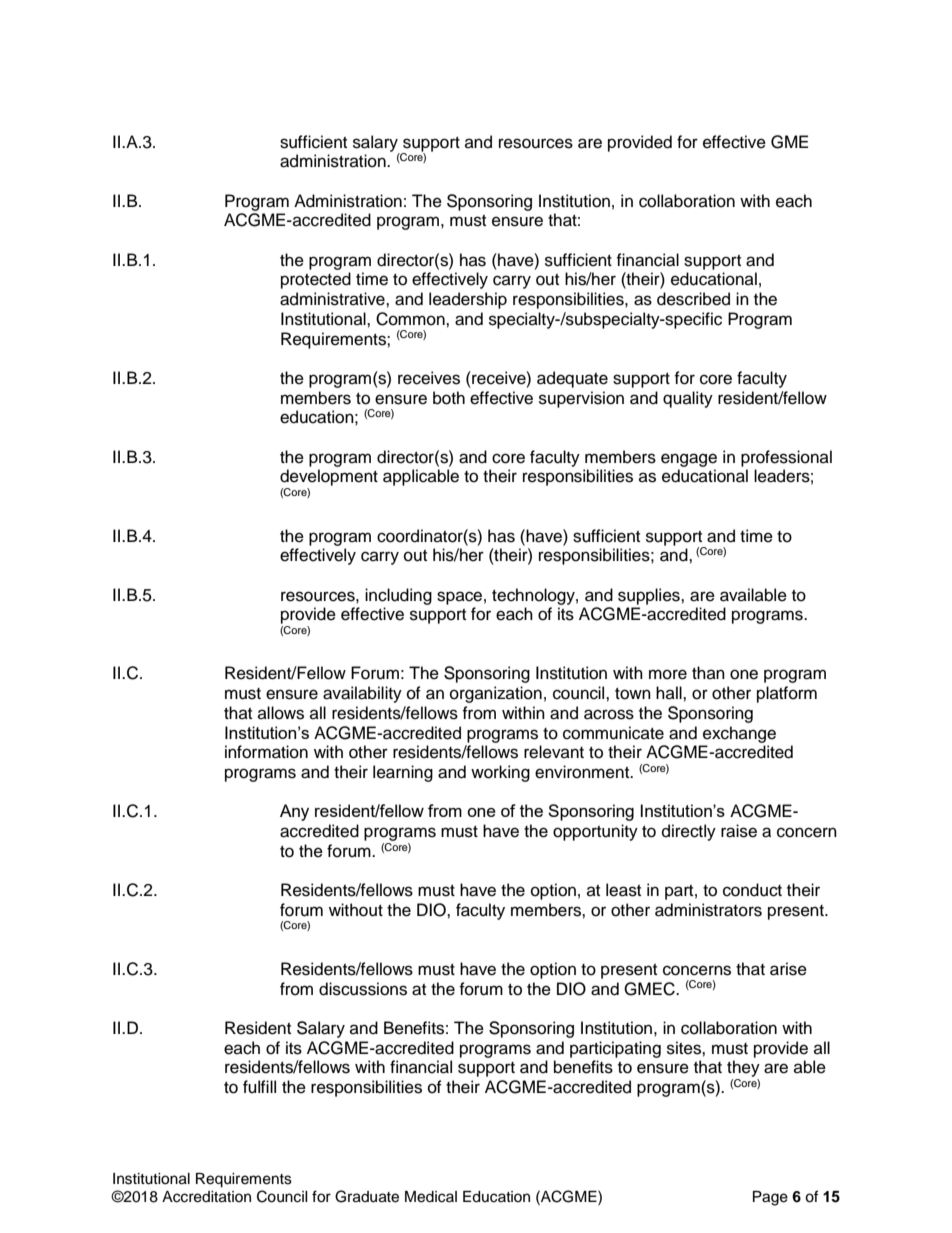 This document has height=1233, width=952. What do you see at coordinates (206, 1197) in the document?
I see `Accreditation` at bounding box center [206, 1197].
